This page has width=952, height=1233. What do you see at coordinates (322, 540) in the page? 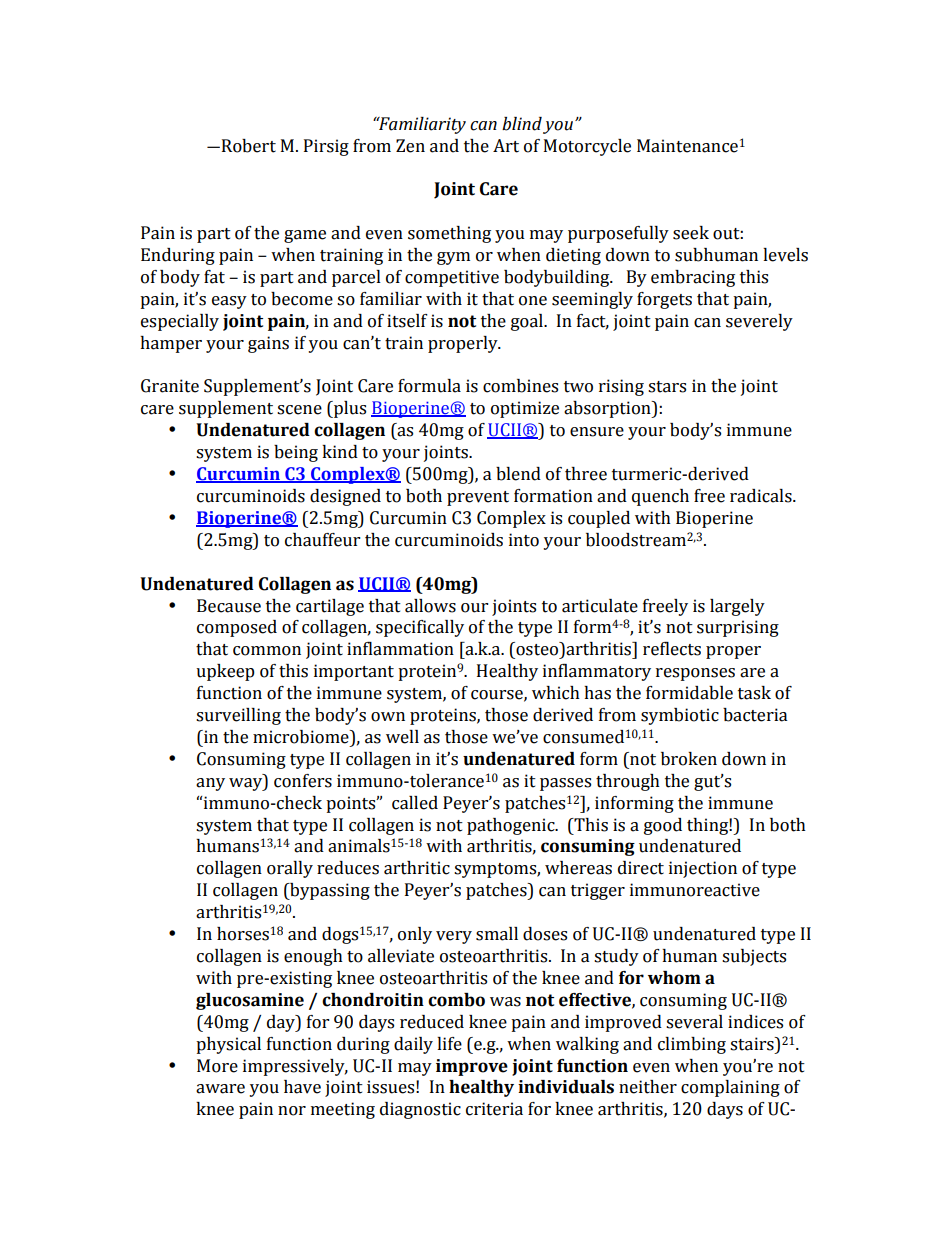
I see `chauffeur` at bounding box center [322, 540].
